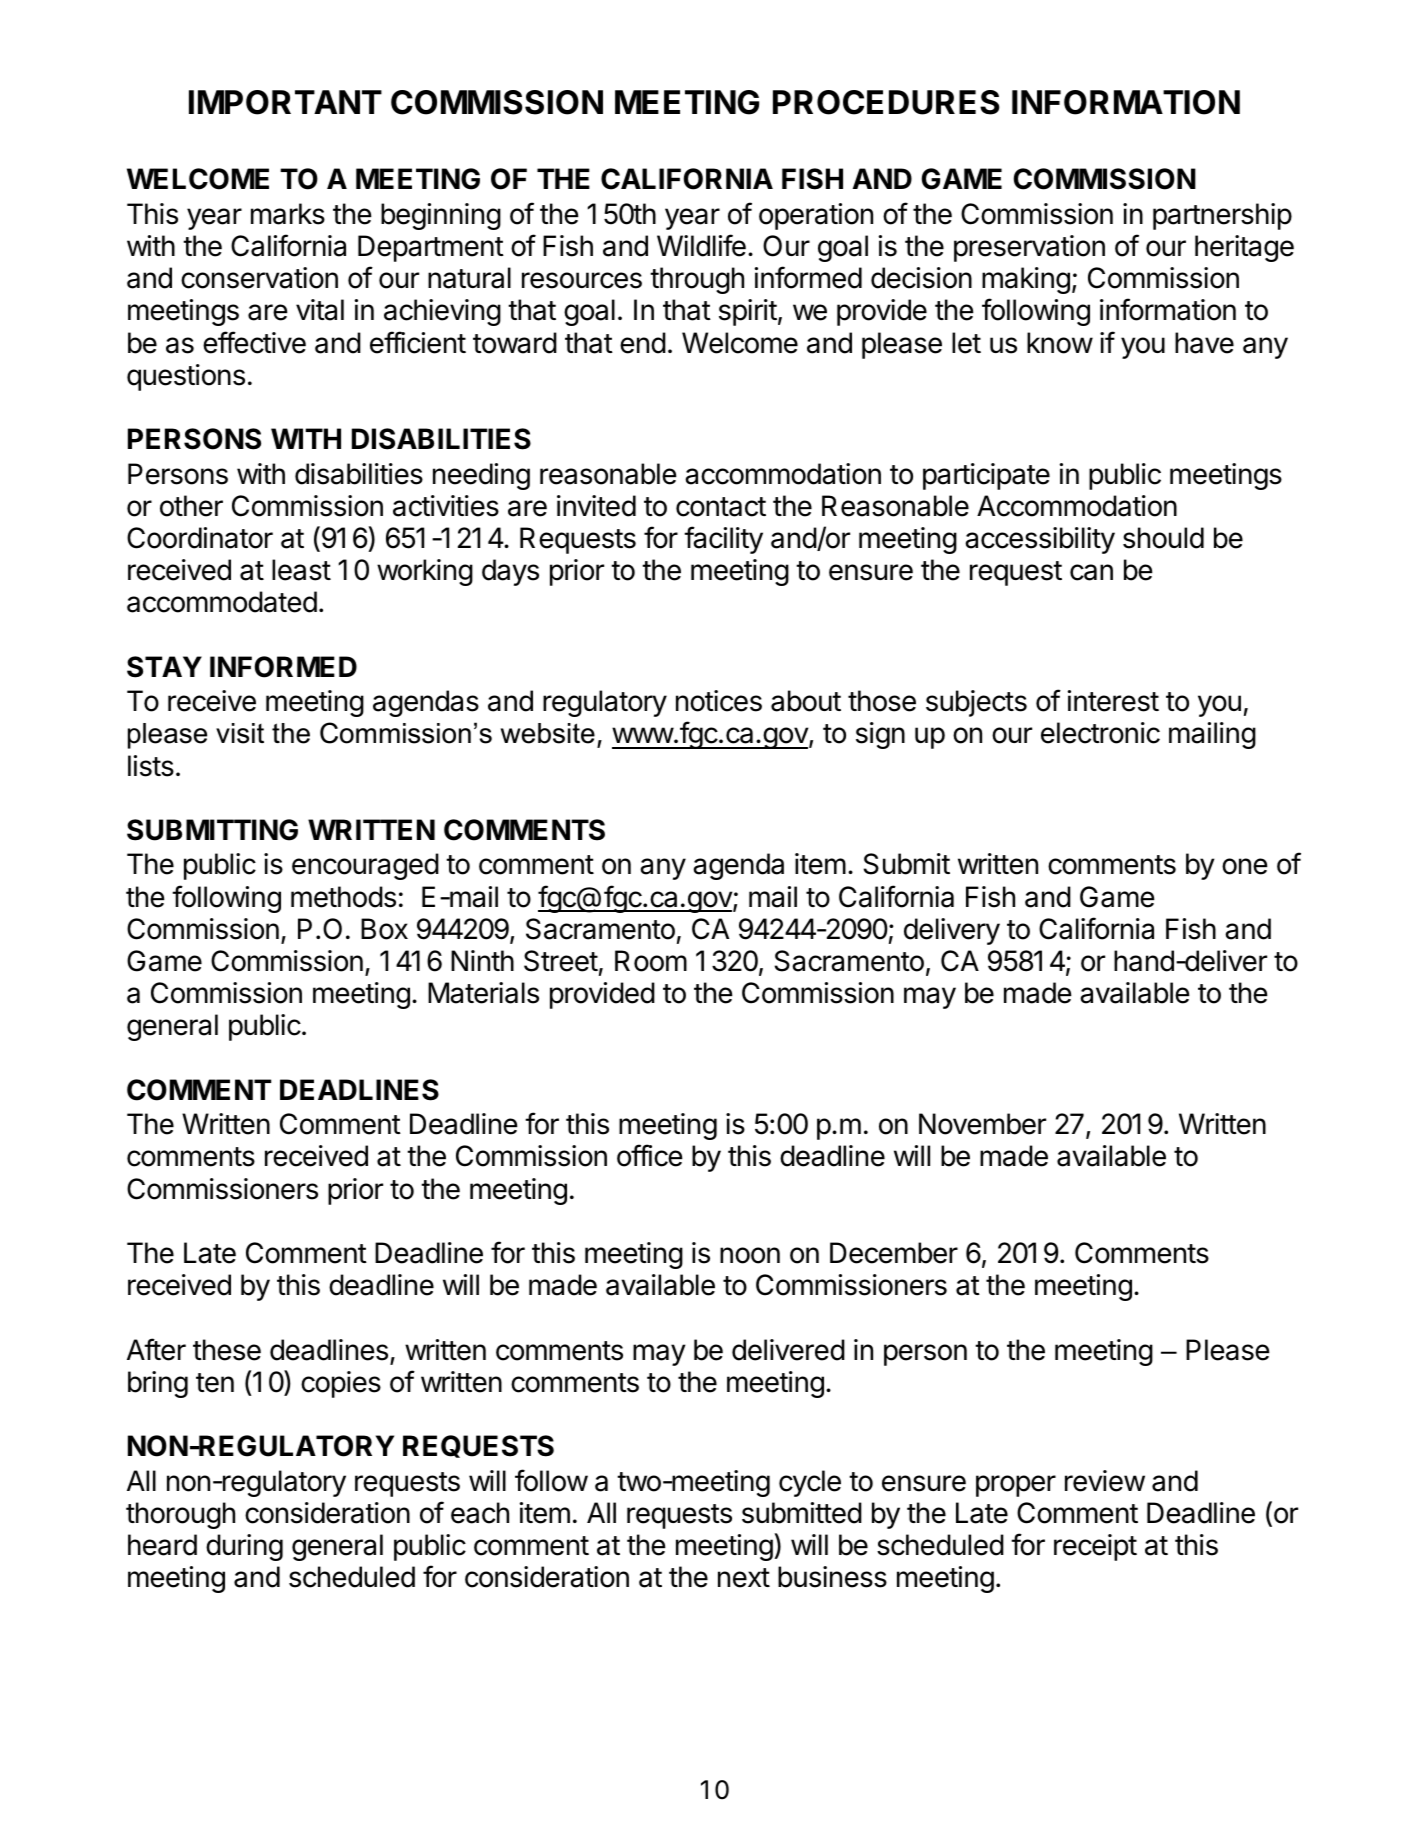 This page has width=1428, height=1847. What do you see at coordinates (1100, 733) in the page?
I see `electronic` at bounding box center [1100, 733].
